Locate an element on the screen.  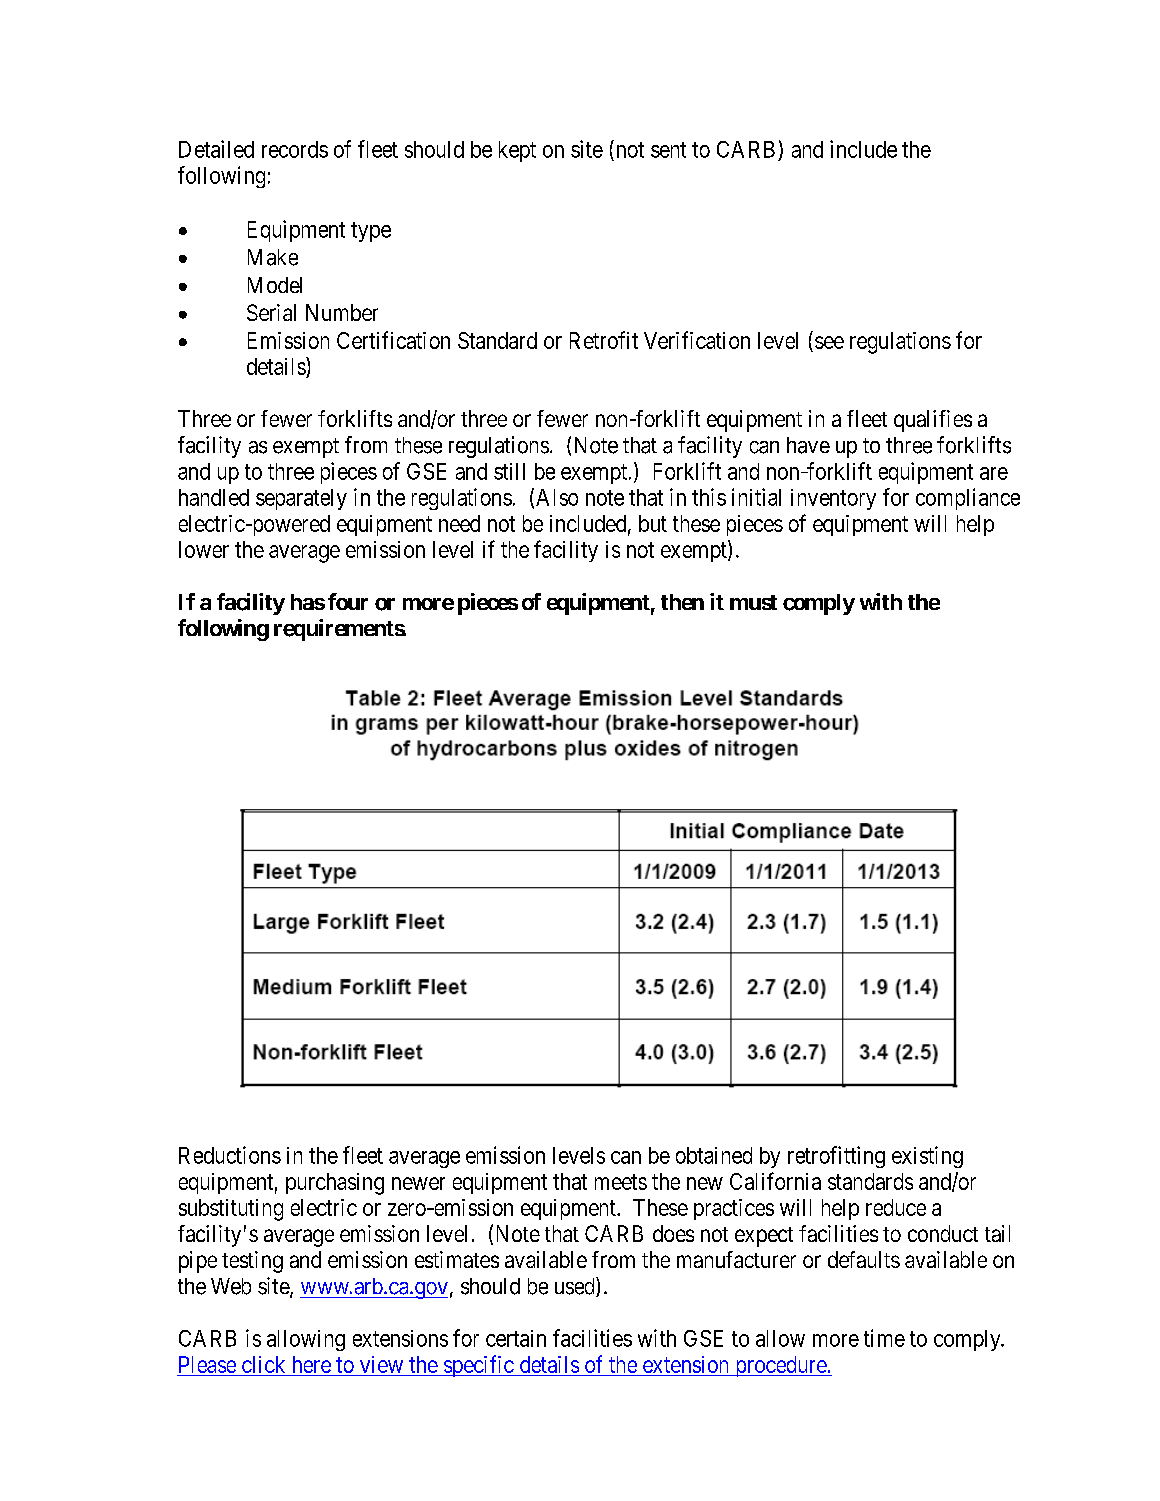
see is located at coordinates (829, 342).
